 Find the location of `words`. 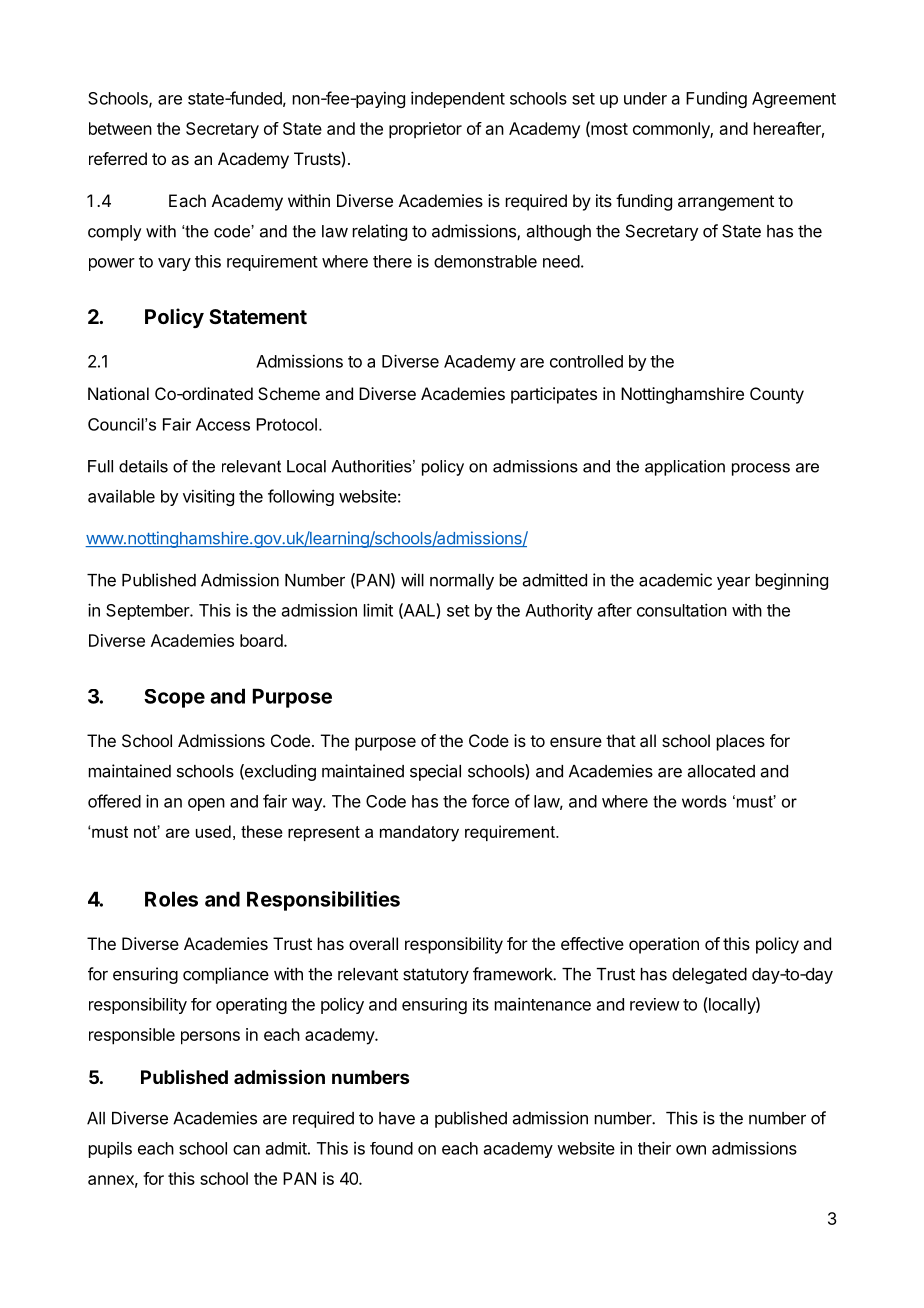

words is located at coordinates (704, 801).
